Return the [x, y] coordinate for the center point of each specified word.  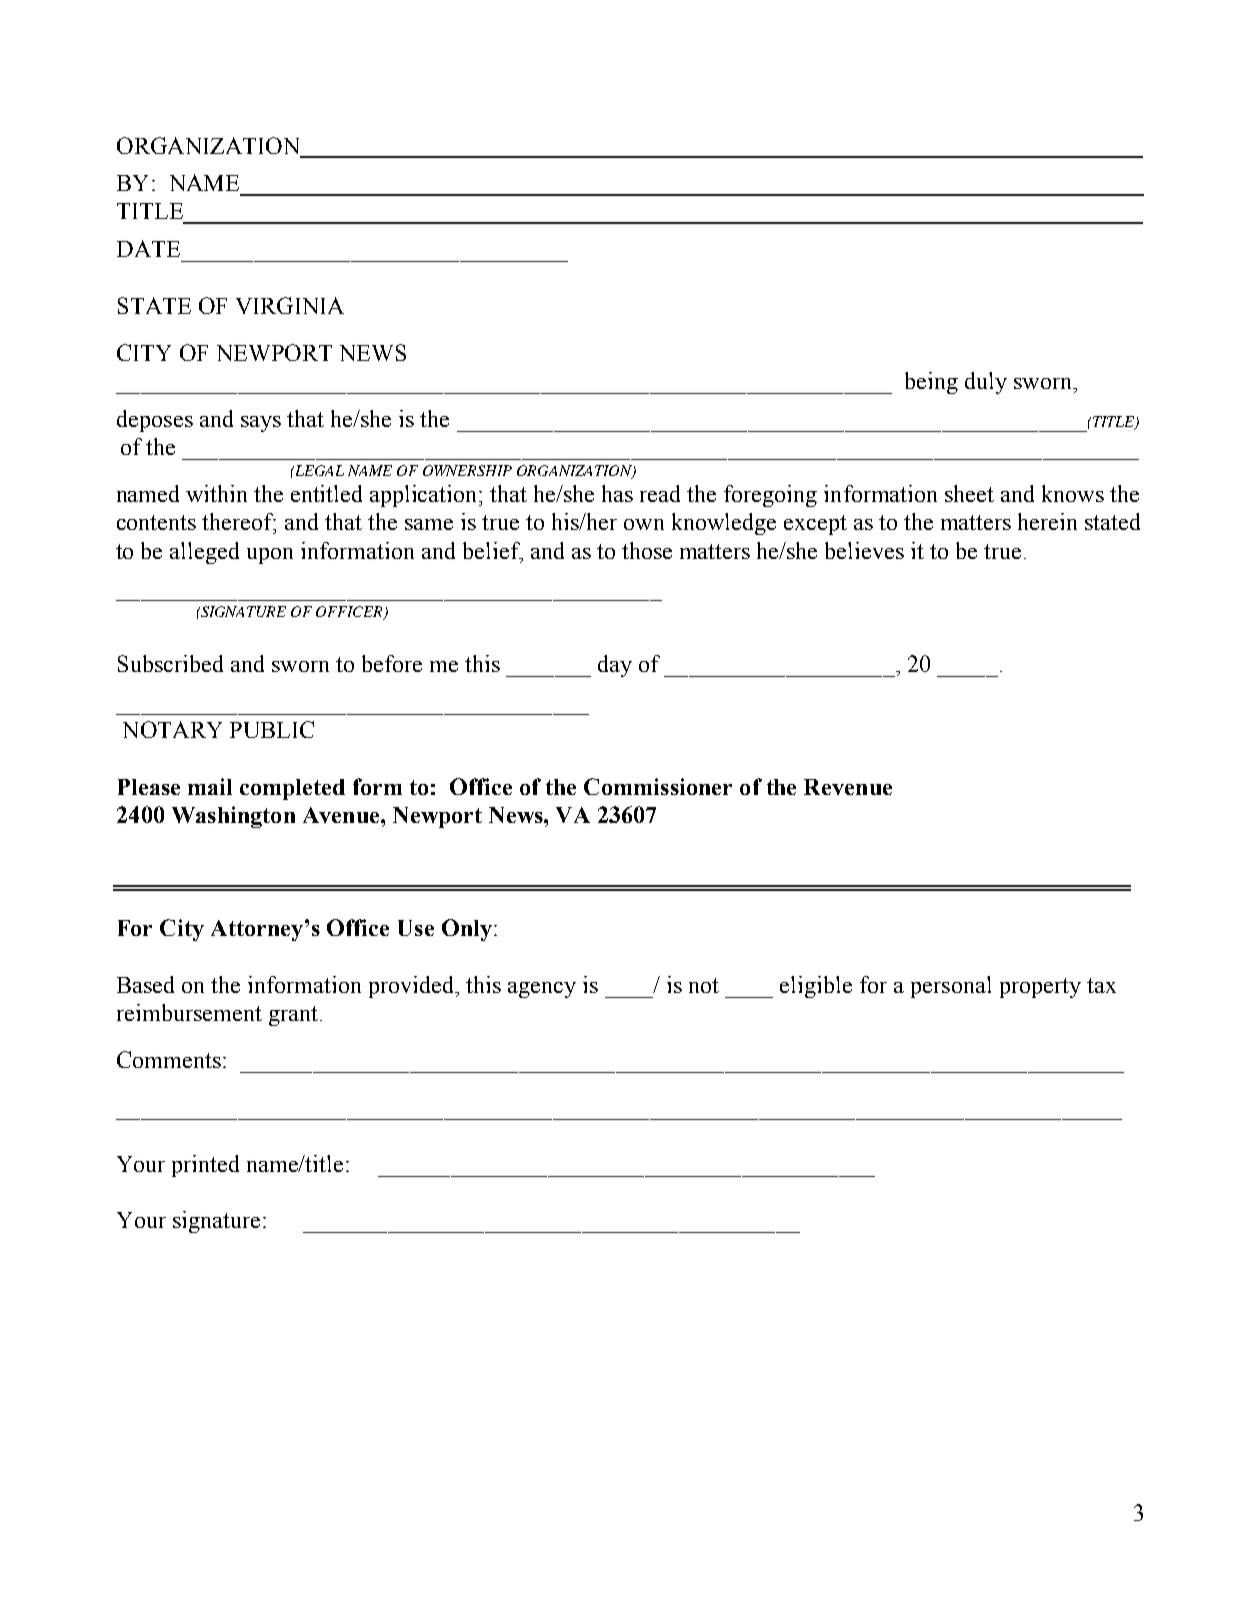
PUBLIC [272, 729]
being [931, 383]
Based [145, 984]
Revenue [848, 787]
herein [1047, 521]
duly [986, 383]
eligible [816, 987]
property [1040, 988]
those [647, 550]
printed [205, 1166]
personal [951, 987]
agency [542, 990]
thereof [239, 523]
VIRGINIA [290, 305]
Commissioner [658, 786]
